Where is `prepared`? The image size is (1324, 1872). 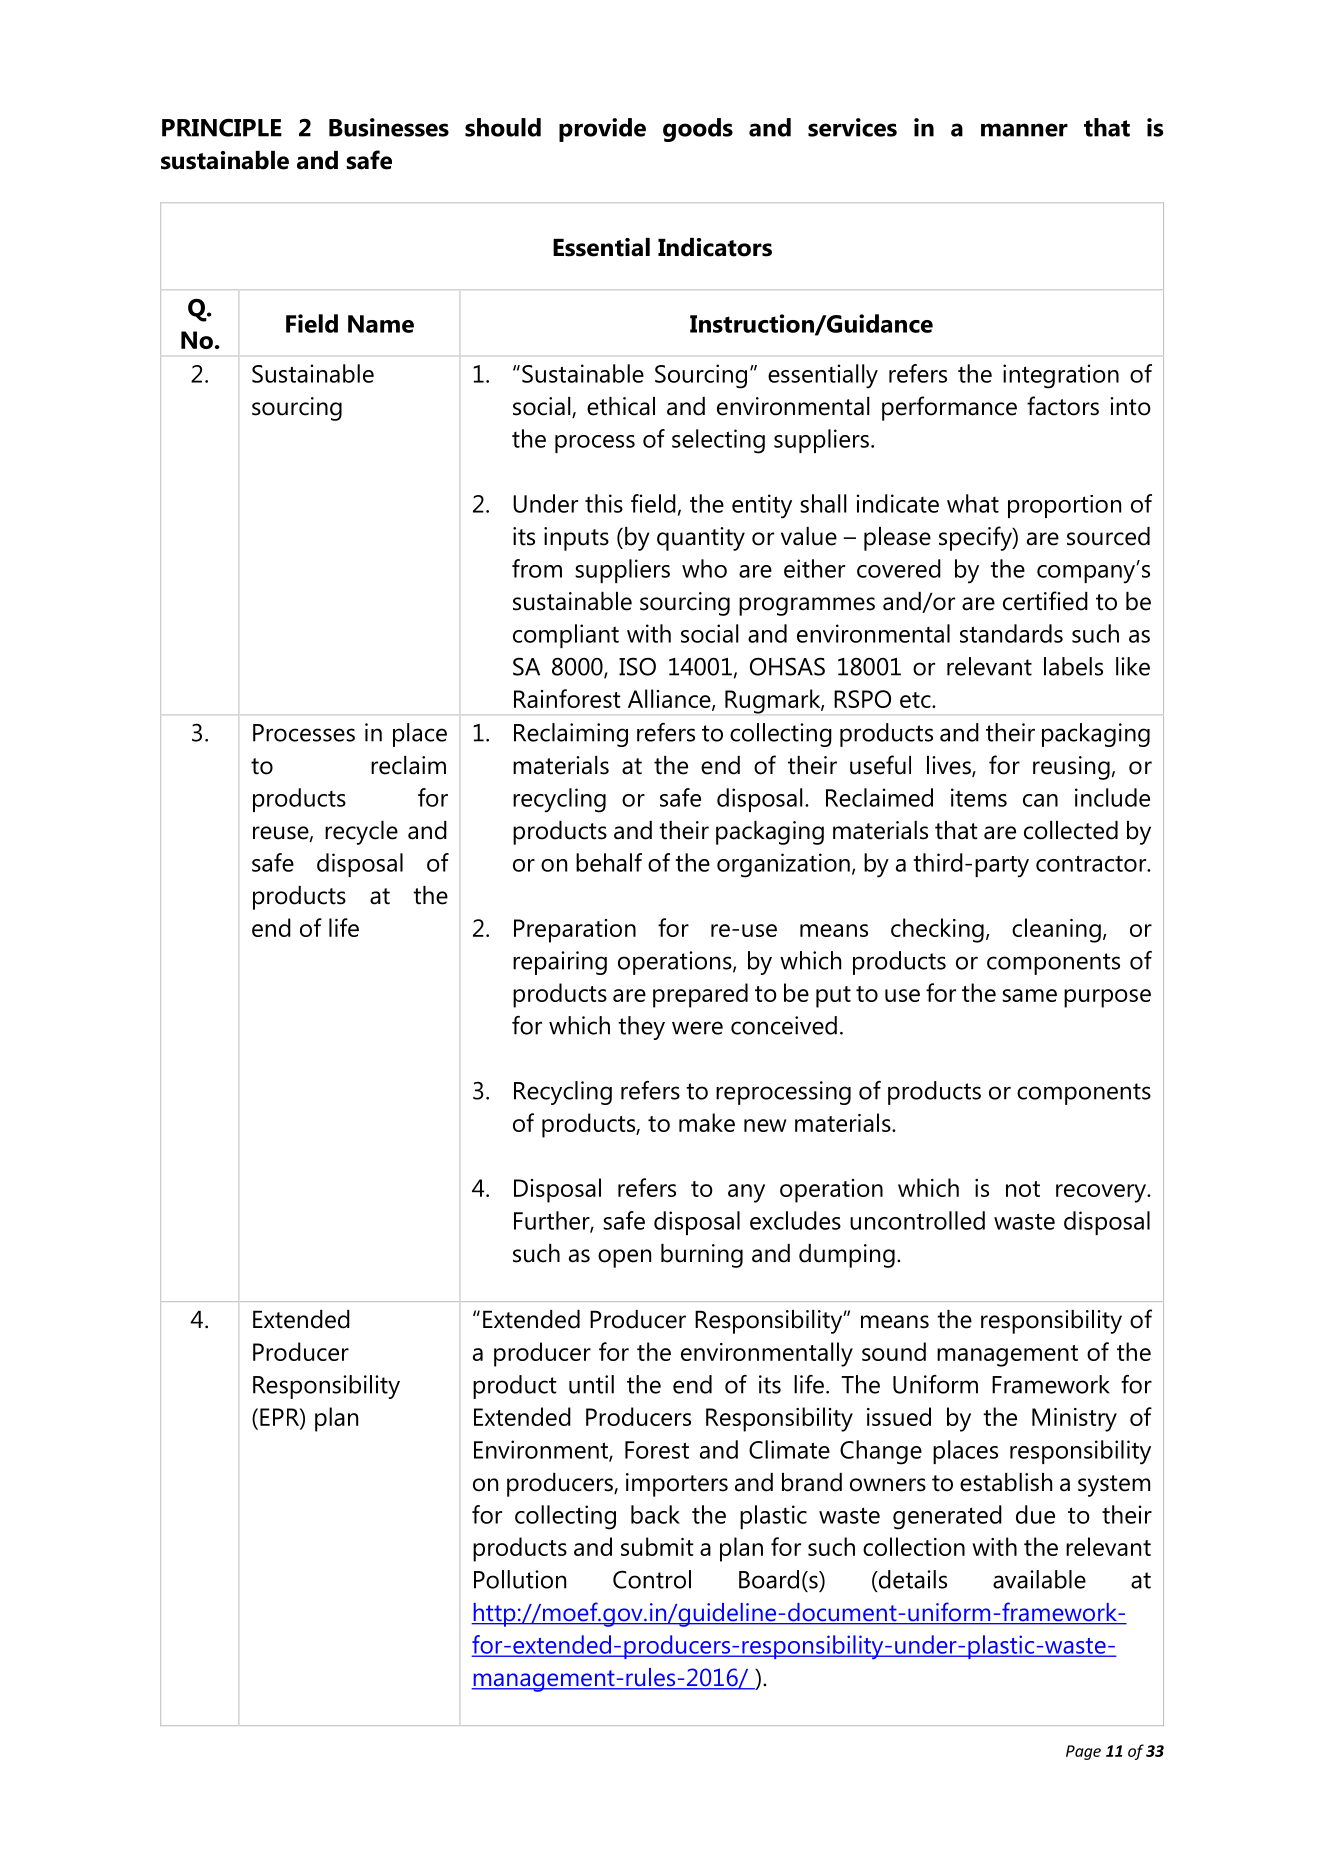 prepared is located at coordinates (700, 995).
